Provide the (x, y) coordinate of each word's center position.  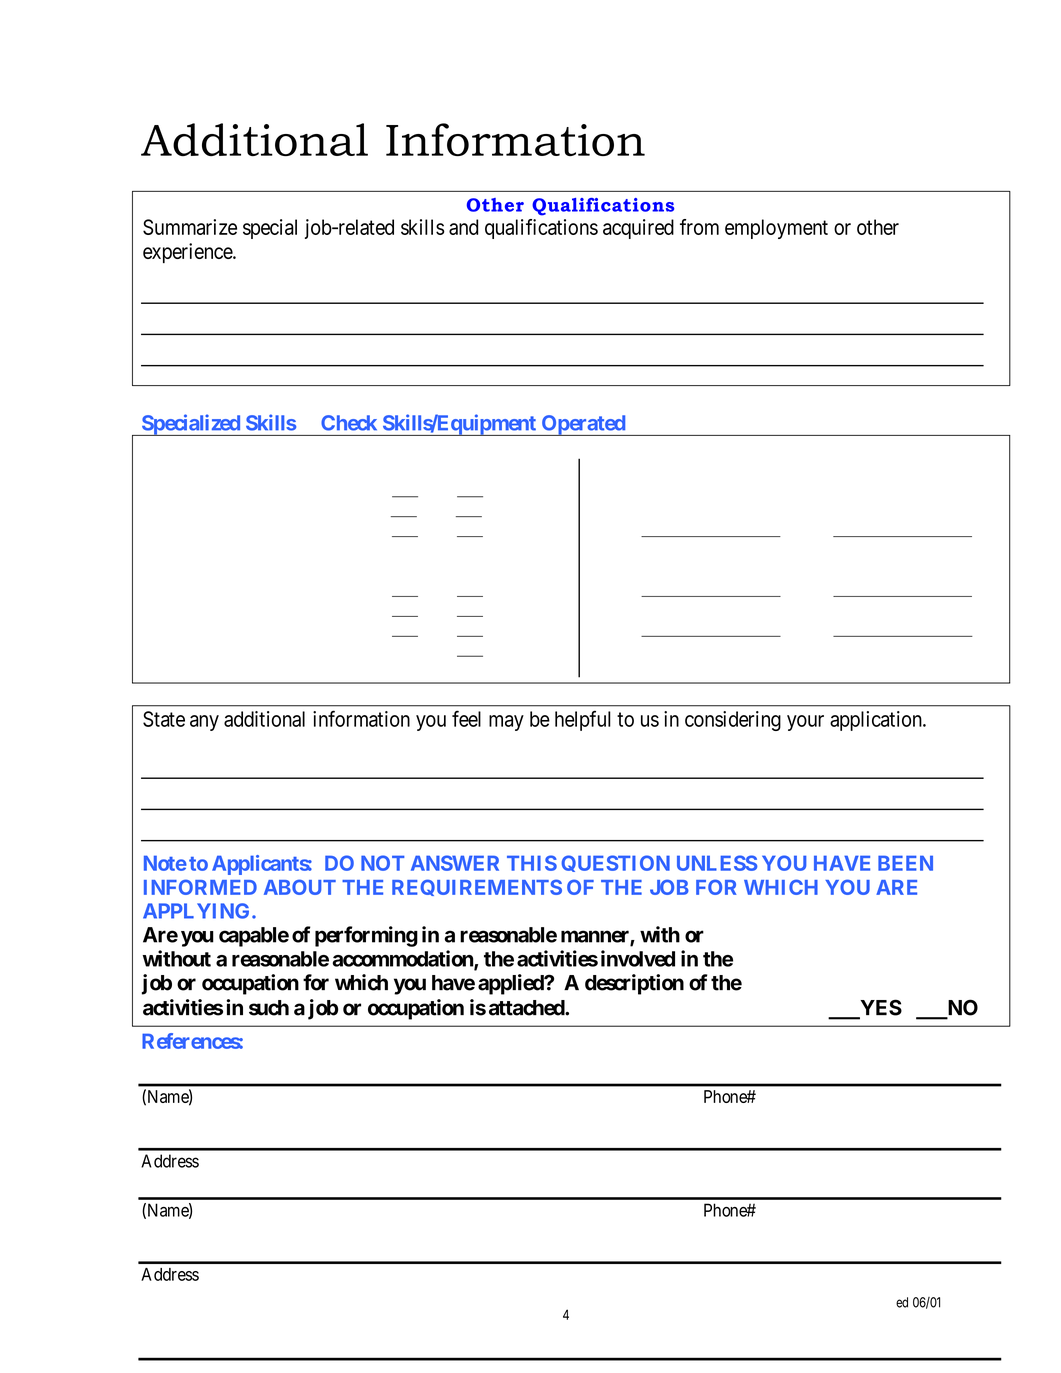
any (204, 723)
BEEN (905, 863)
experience (188, 253)
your (805, 723)
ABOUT (300, 887)
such (269, 1008)
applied (512, 984)
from (699, 227)
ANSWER (455, 863)
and (463, 227)
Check (349, 423)
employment (776, 229)
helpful (583, 720)
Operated (583, 425)
